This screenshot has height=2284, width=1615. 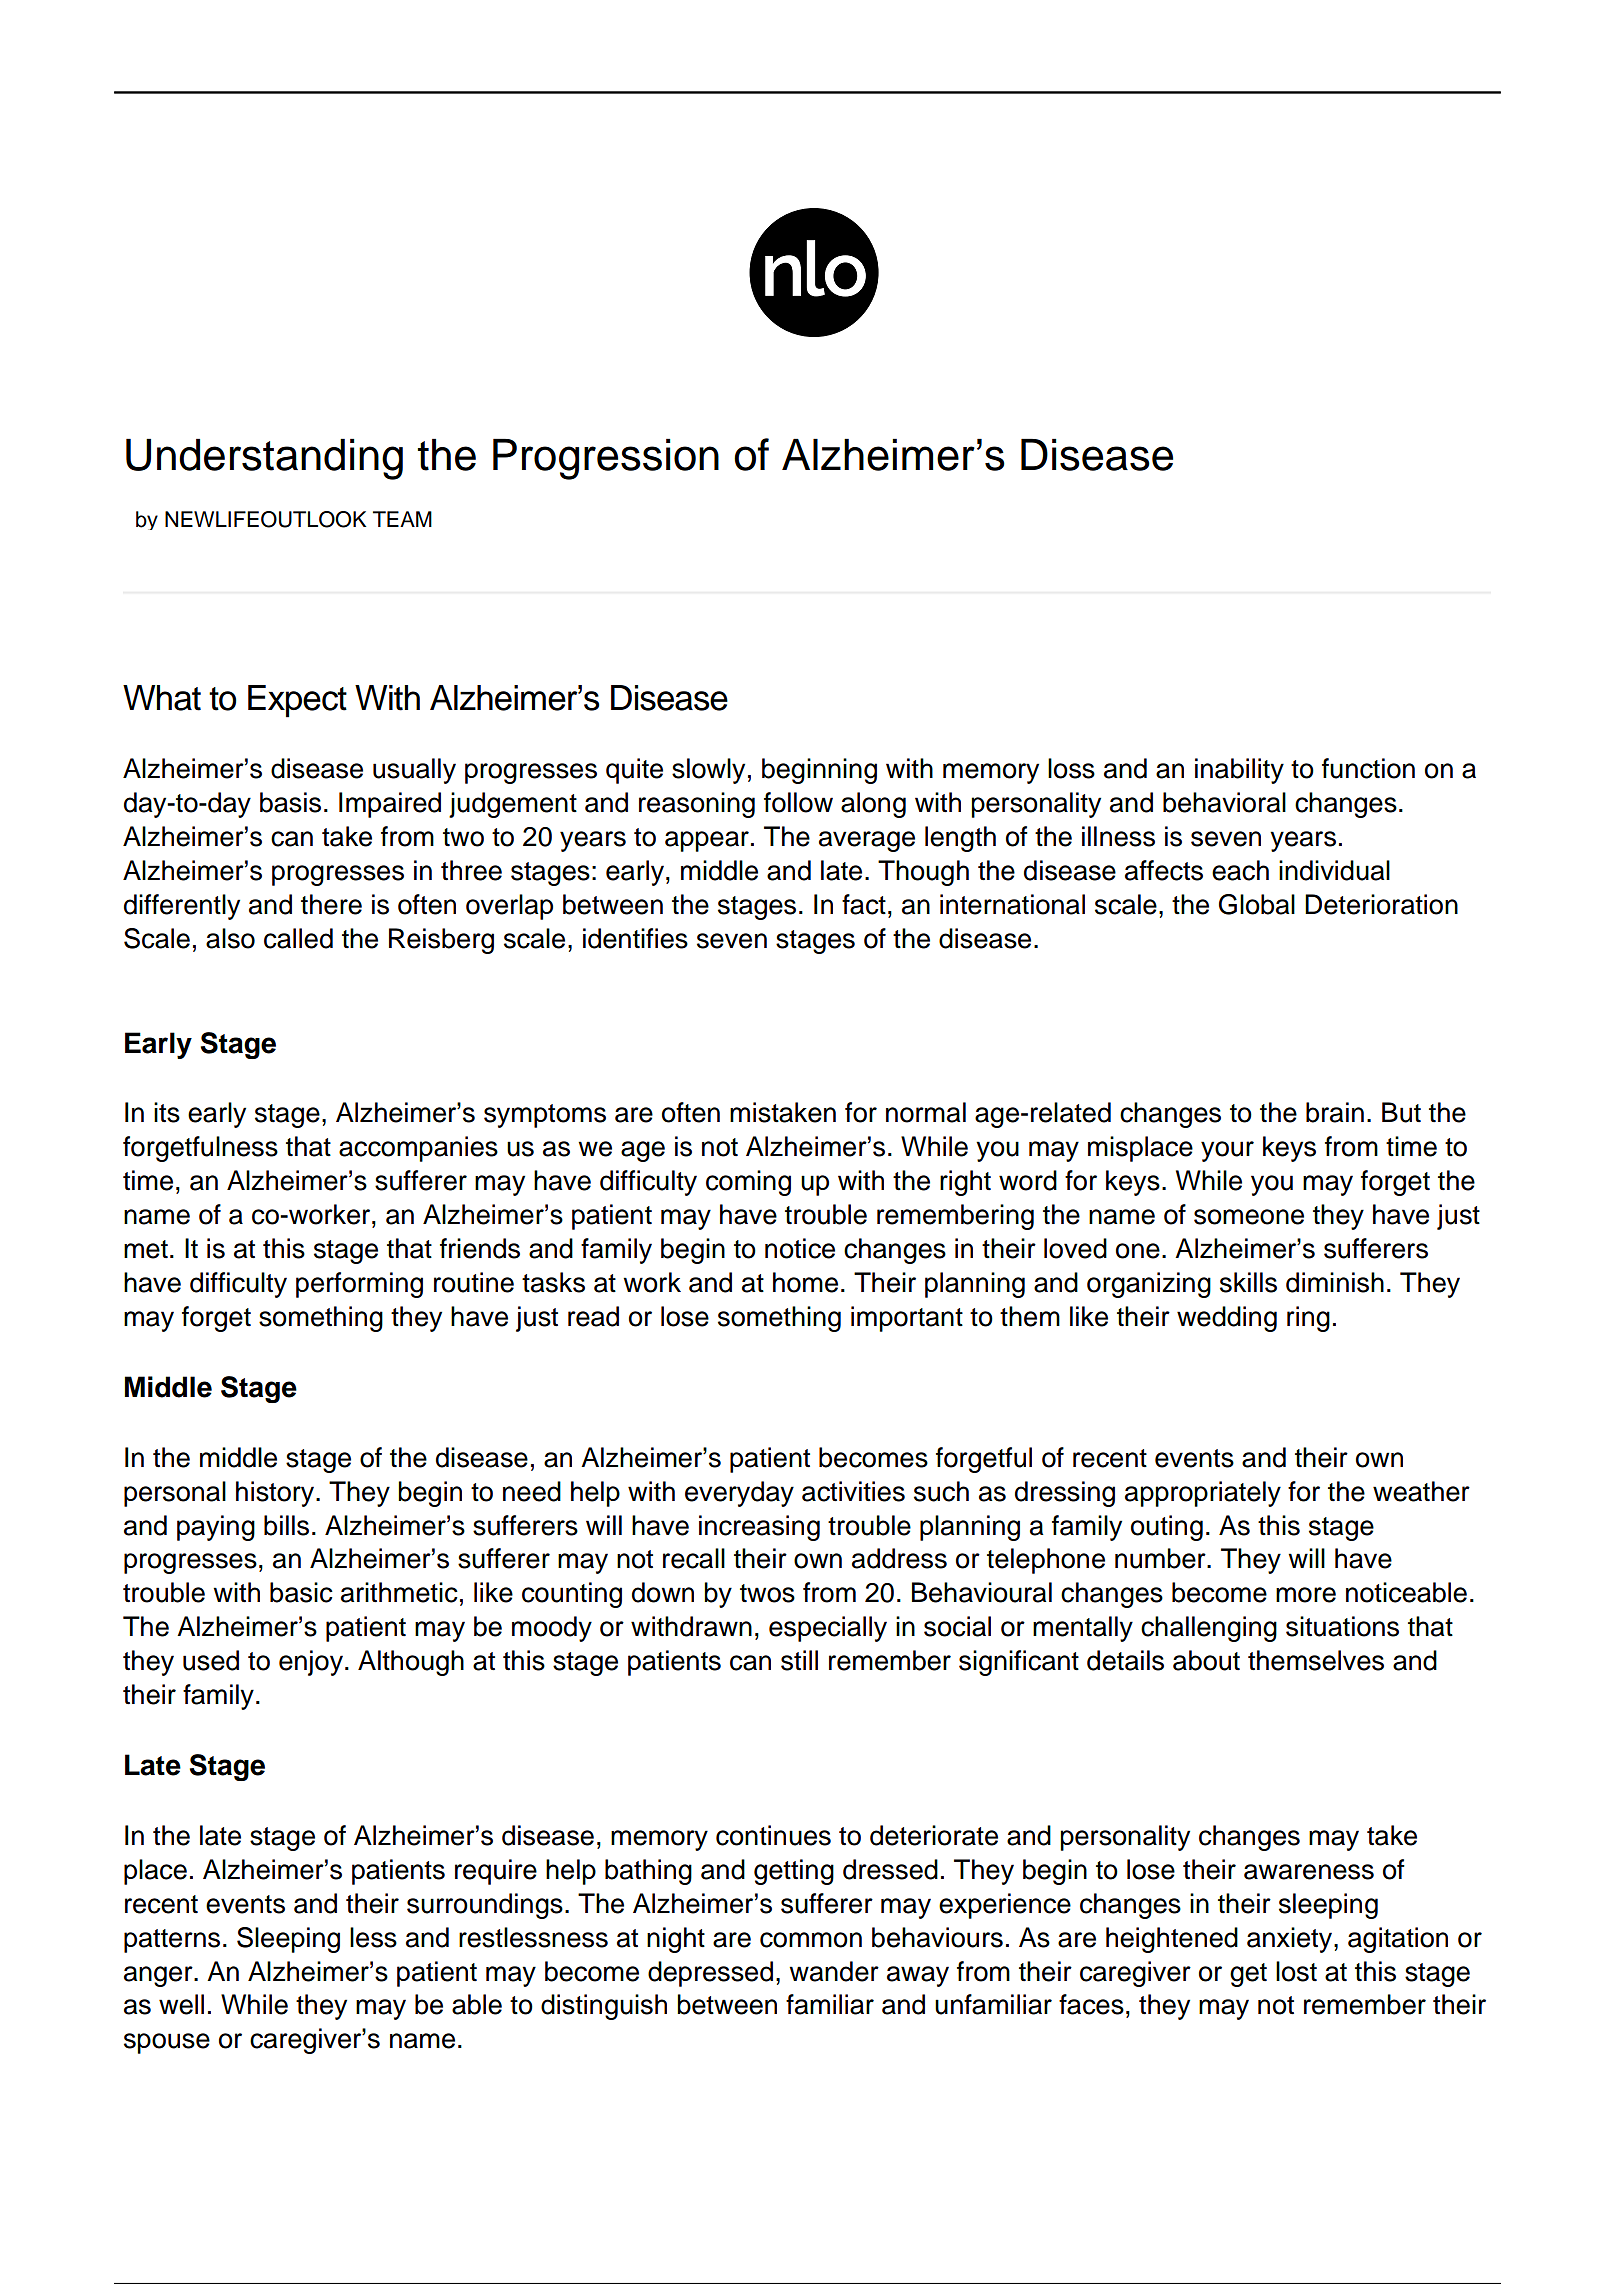 I want to click on Understanding, so click(x=264, y=459).
